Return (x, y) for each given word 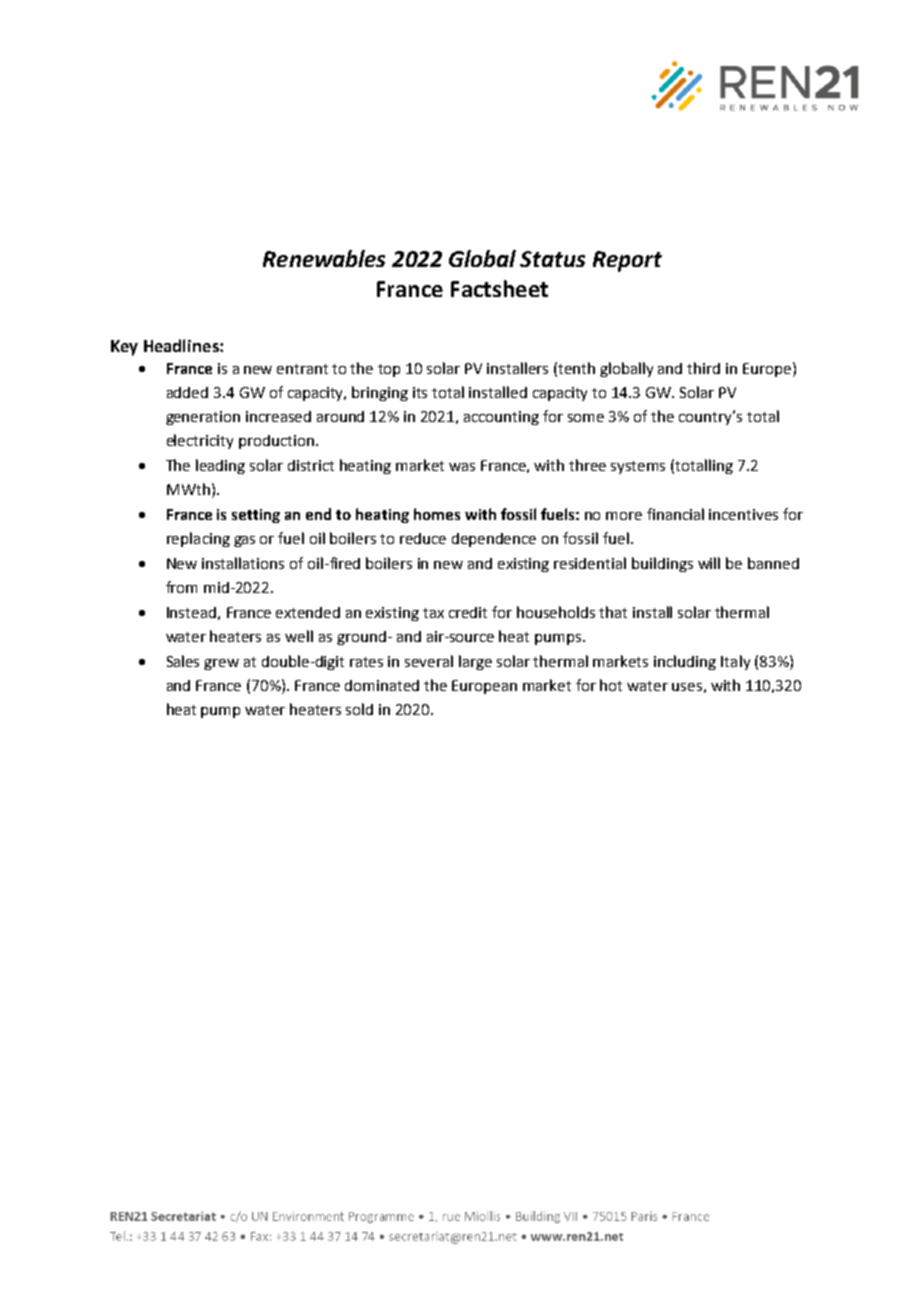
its (420, 392)
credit (468, 612)
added (187, 392)
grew (221, 664)
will (709, 563)
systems (638, 467)
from (181, 587)
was (462, 467)
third (703, 368)
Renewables (324, 258)
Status (552, 259)
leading (220, 466)
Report (627, 261)
